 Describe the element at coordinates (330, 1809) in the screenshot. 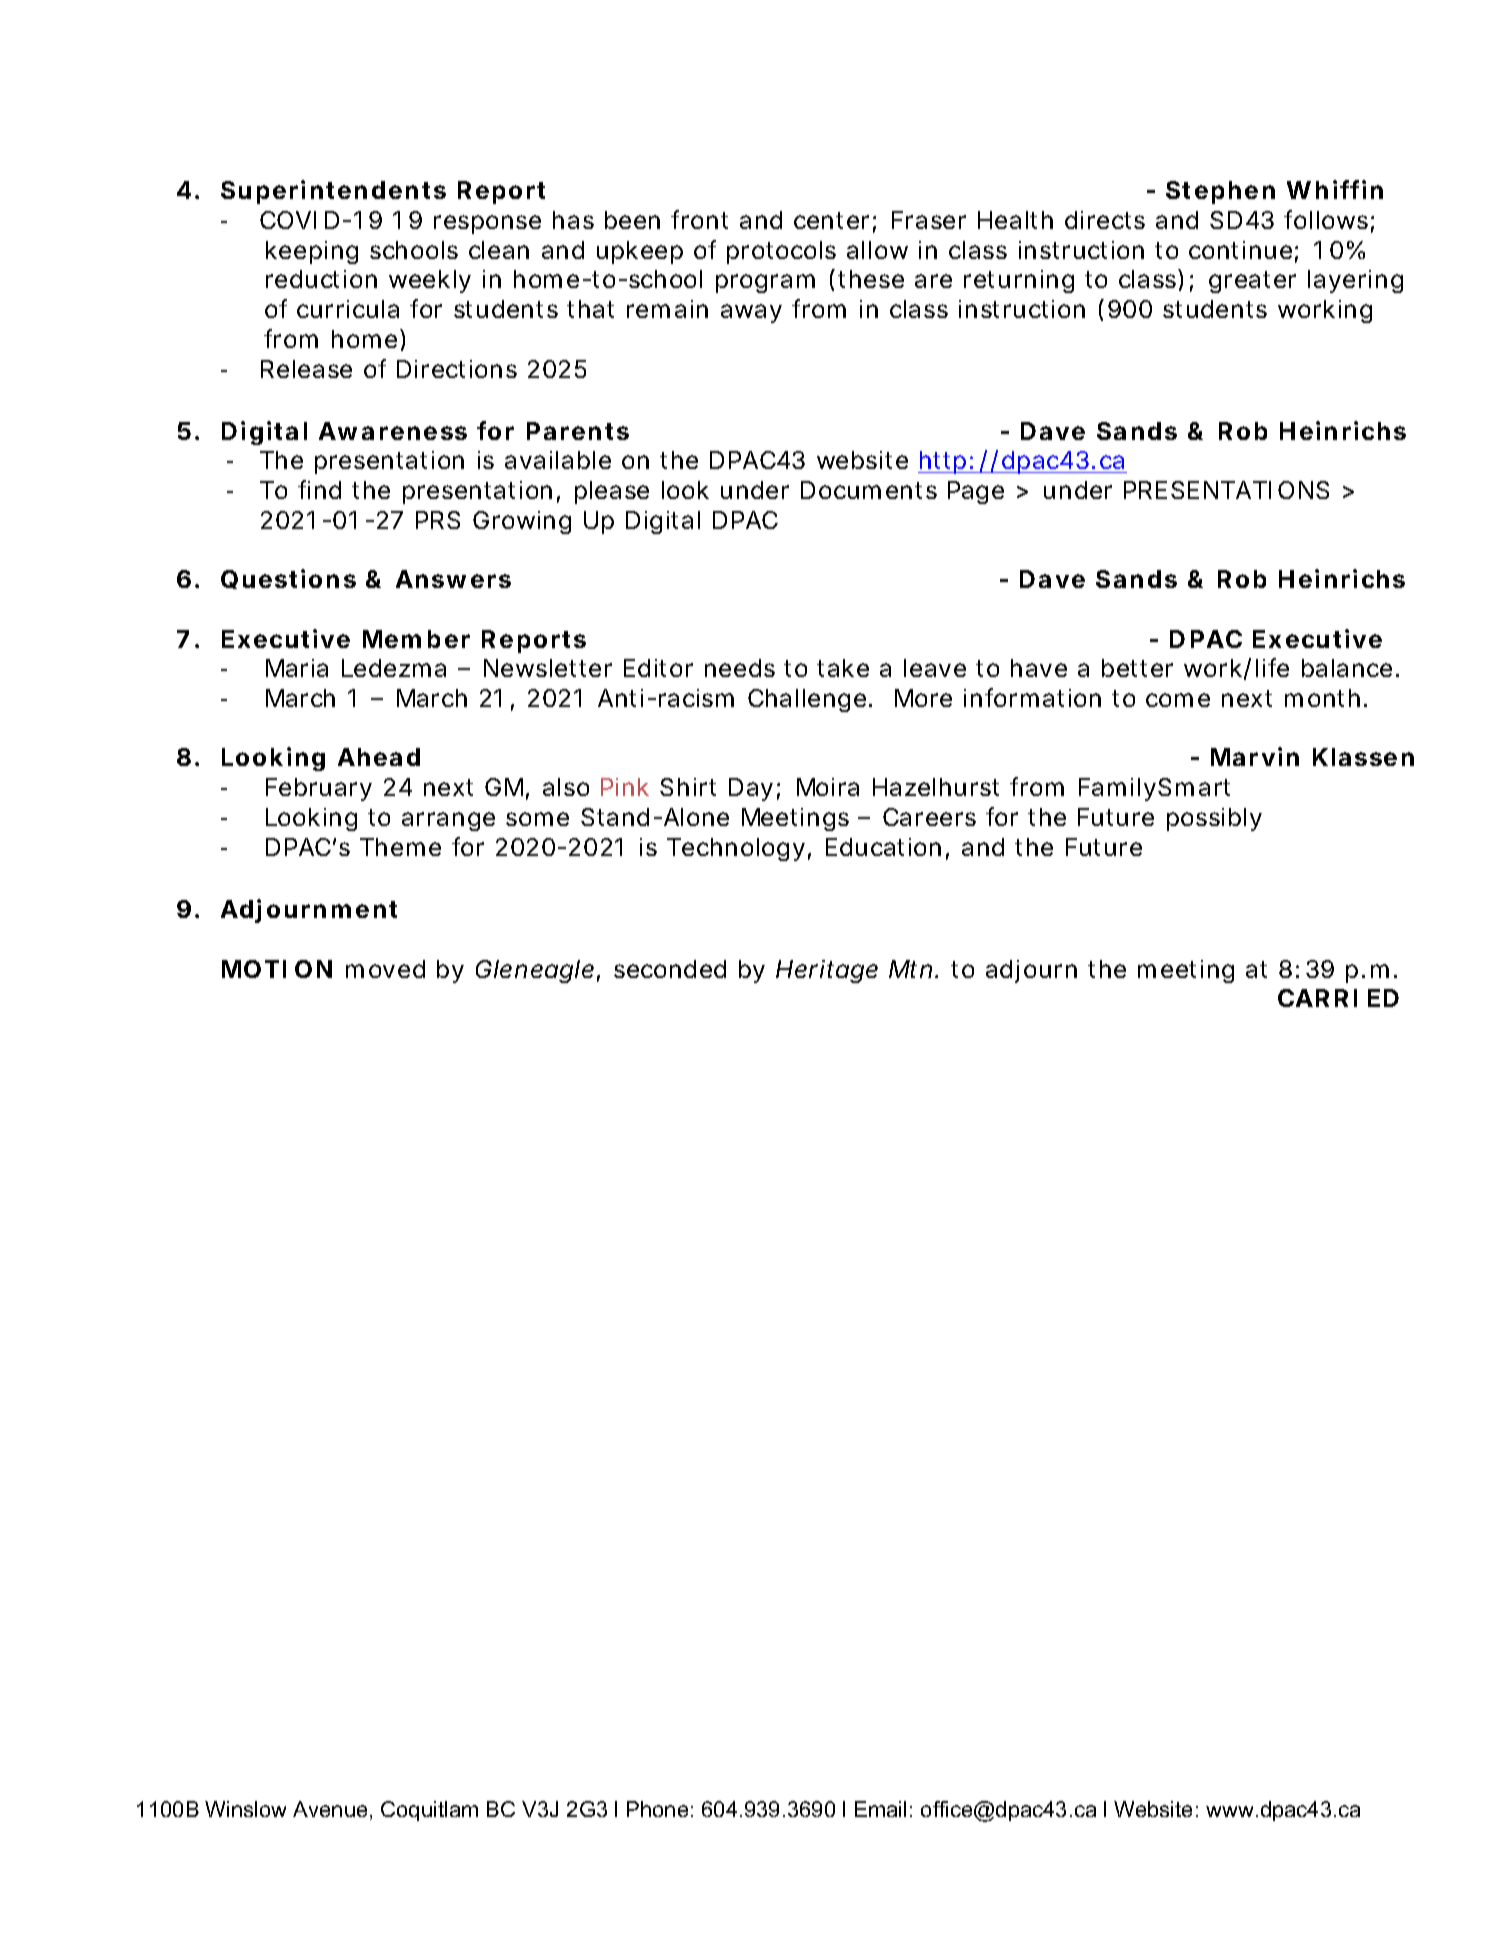

I see `Avenue` at that location.
